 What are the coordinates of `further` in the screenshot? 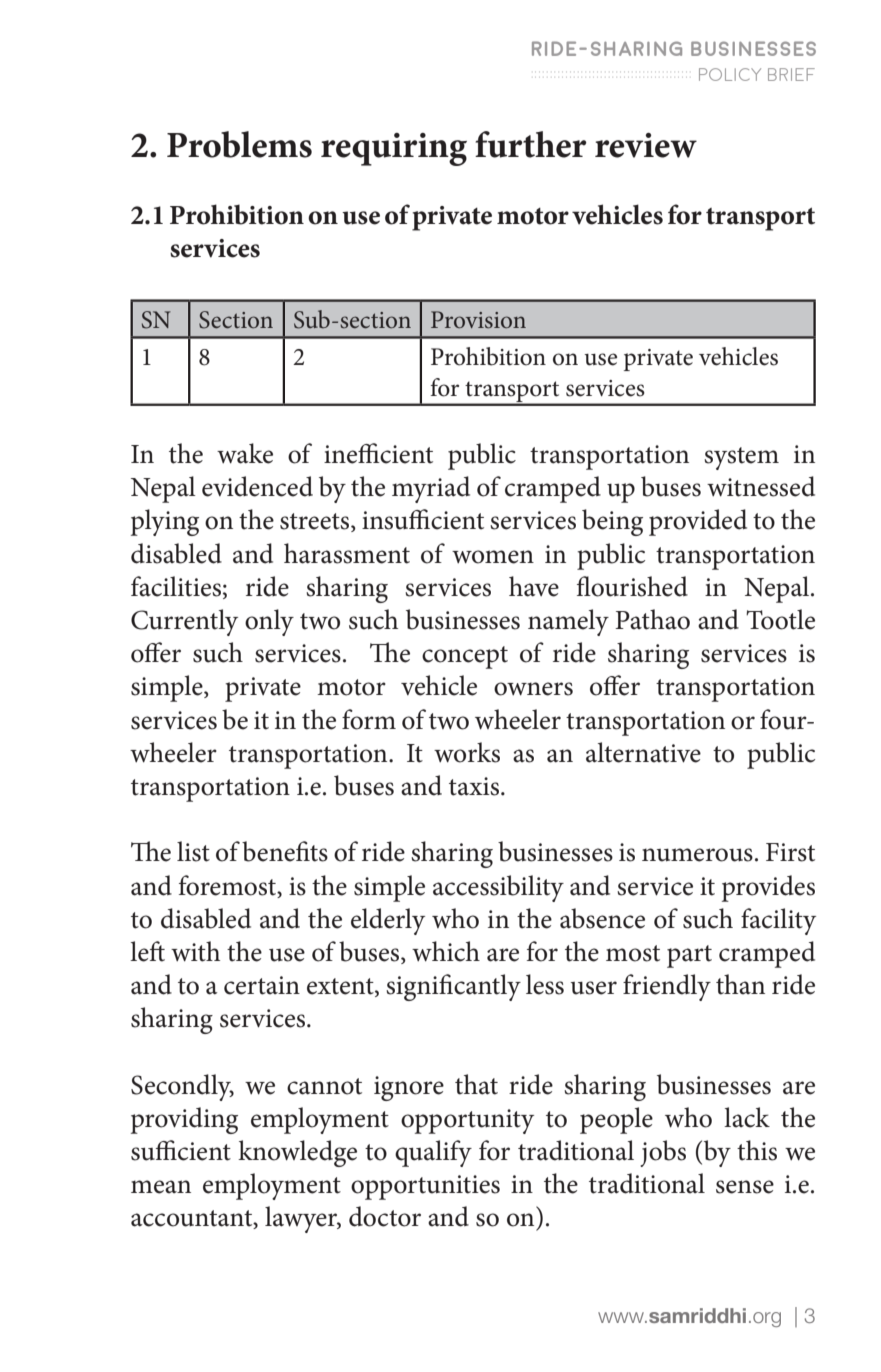 It's located at (531, 144).
